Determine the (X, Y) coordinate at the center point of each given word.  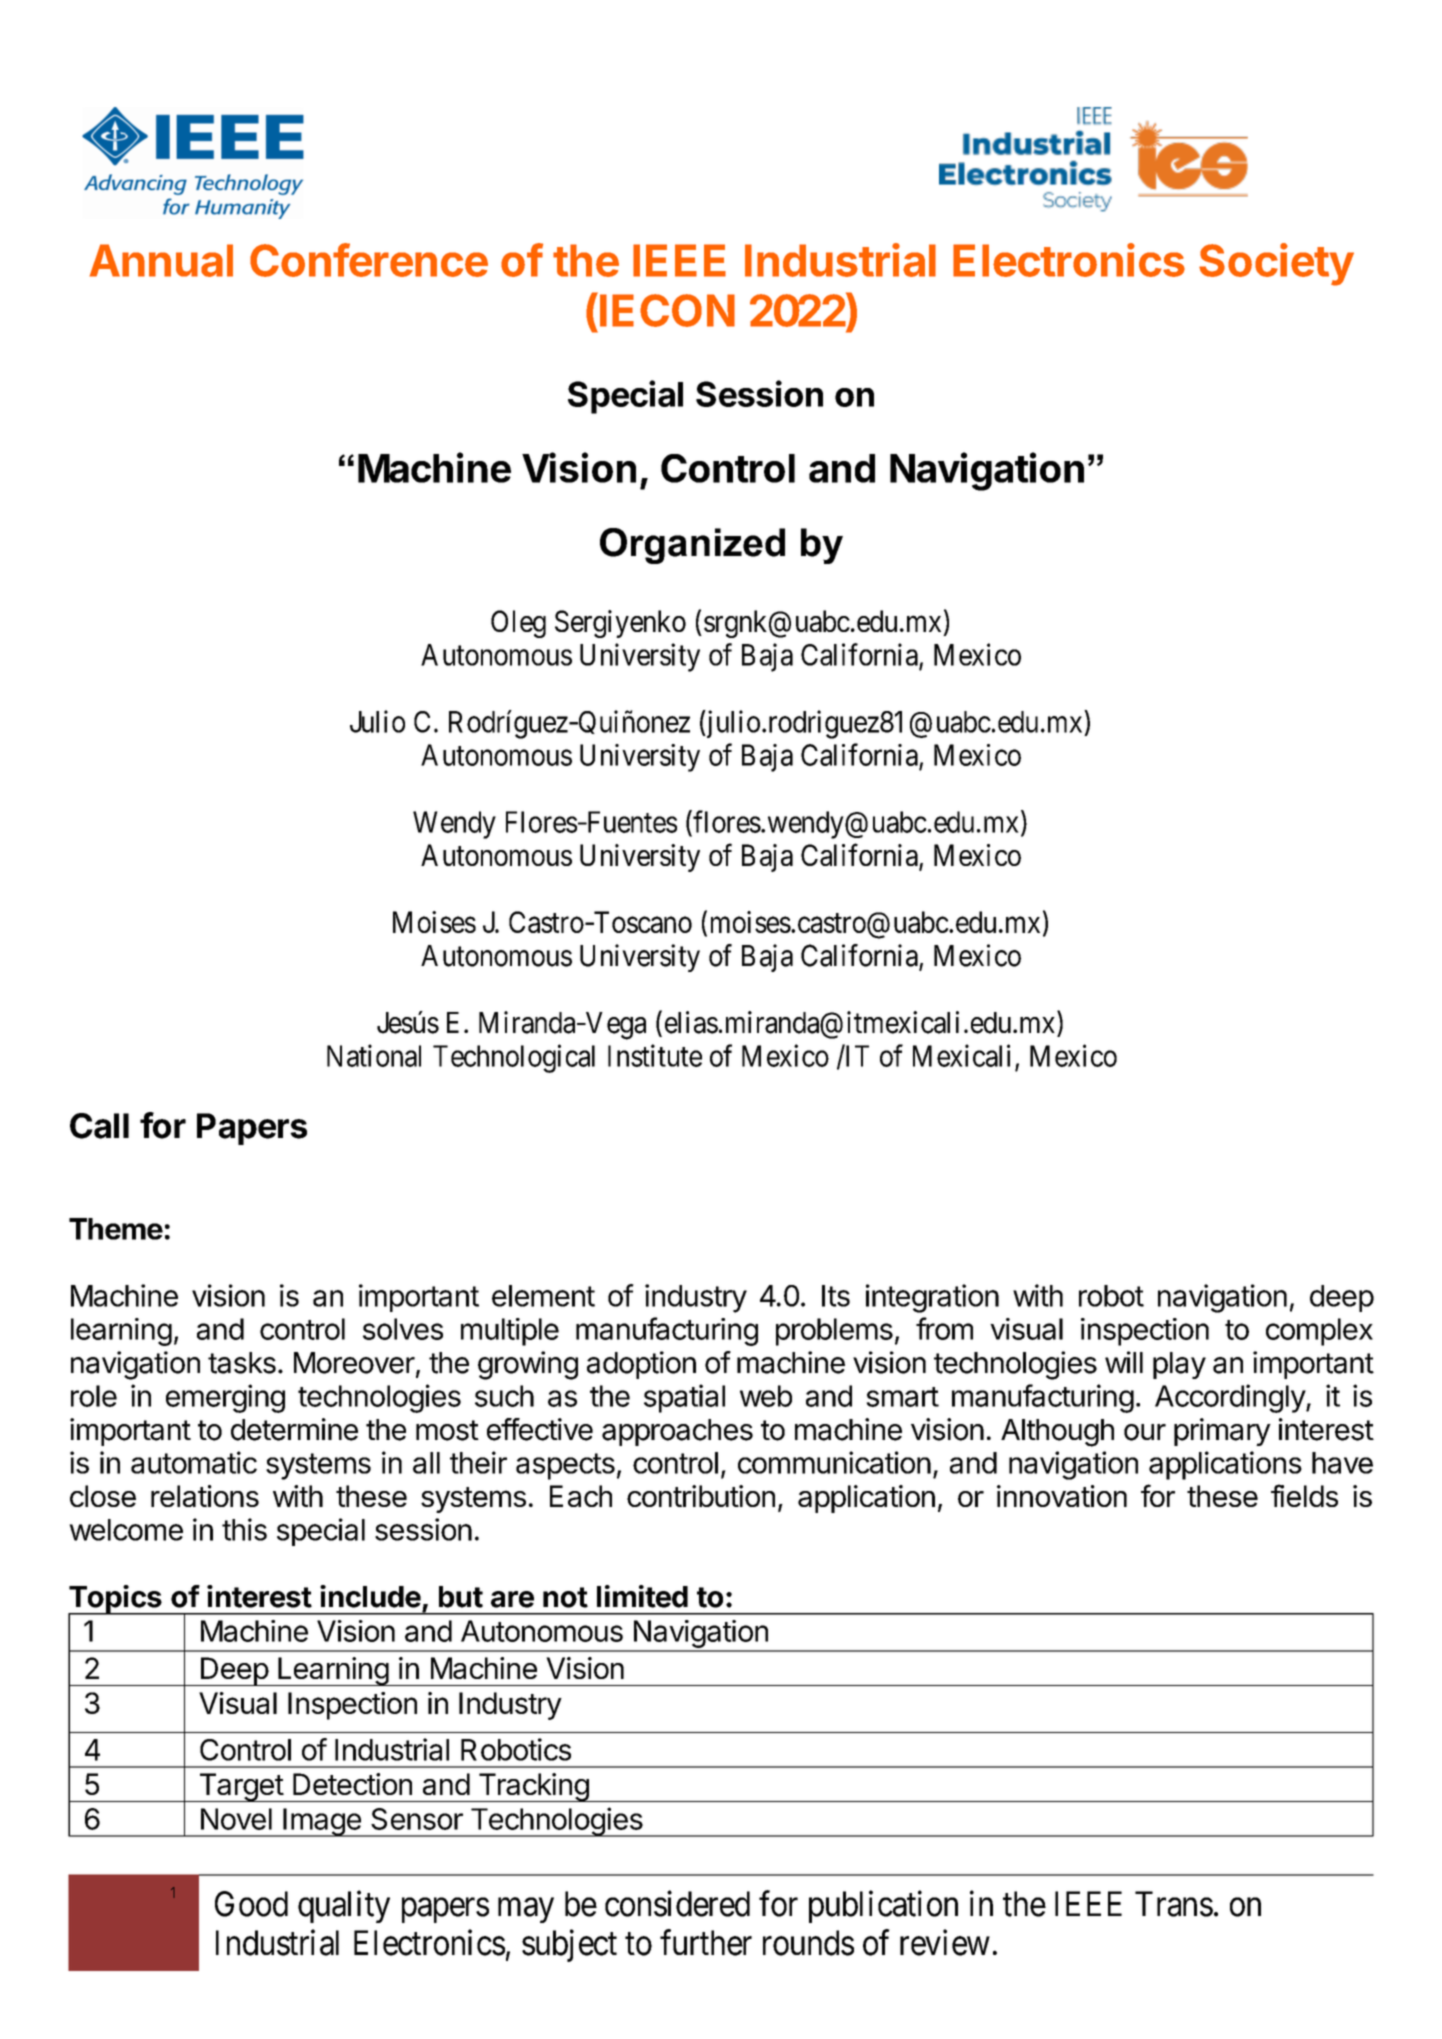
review (945, 1942)
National (374, 1055)
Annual (161, 260)
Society (1276, 264)
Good (251, 1904)
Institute (655, 1055)
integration (932, 1298)
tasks (242, 1363)
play (1179, 1365)
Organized (692, 546)
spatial (684, 1398)
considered (677, 1903)
